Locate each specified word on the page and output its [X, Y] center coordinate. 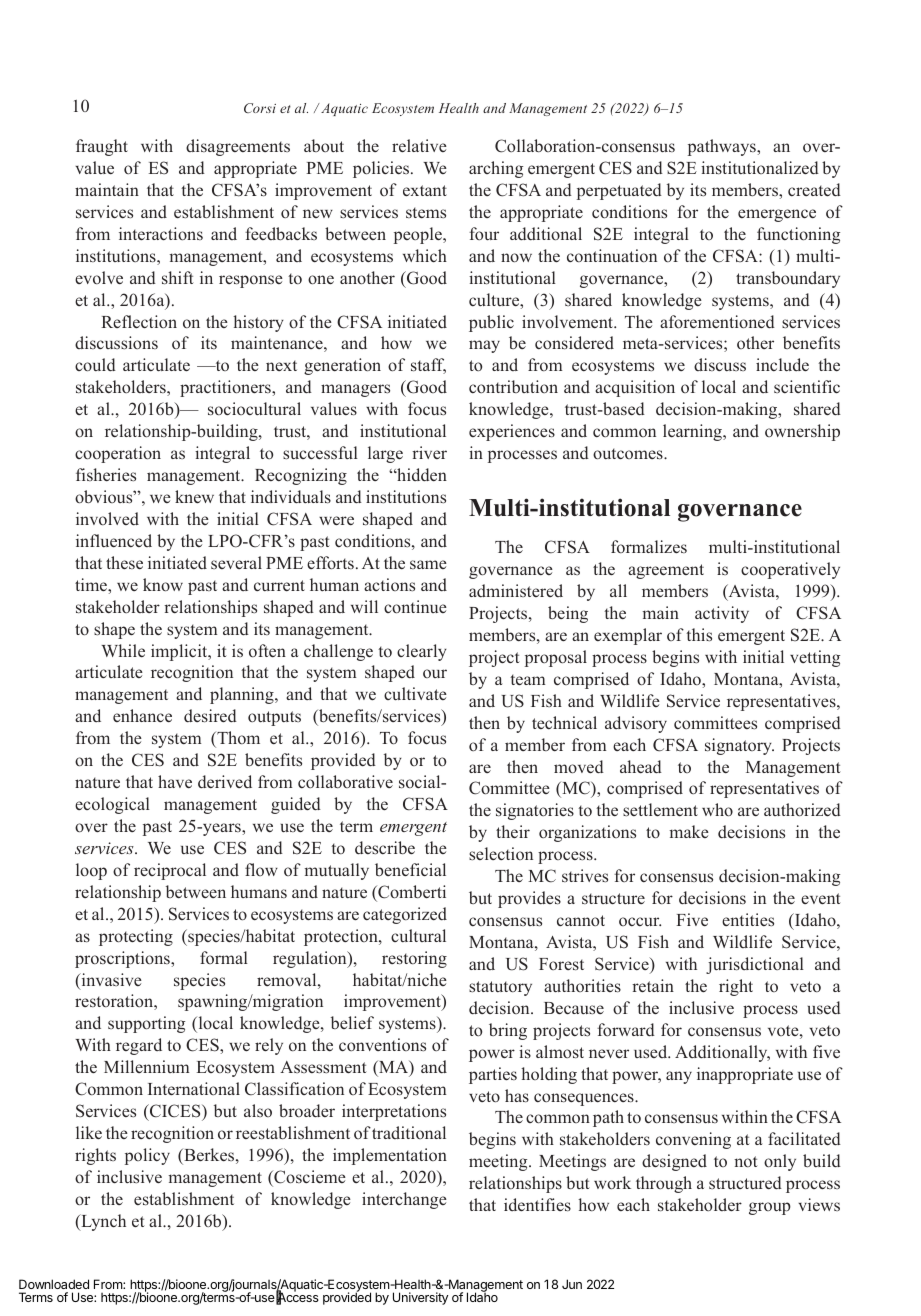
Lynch [102, 1222]
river [429, 452]
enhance [142, 715]
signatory [739, 746]
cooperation [118, 454]
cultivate [415, 693]
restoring [414, 959]
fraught [102, 147]
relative [419, 145]
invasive [110, 981]
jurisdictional [755, 965]
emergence [777, 215]
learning [693, 432]
